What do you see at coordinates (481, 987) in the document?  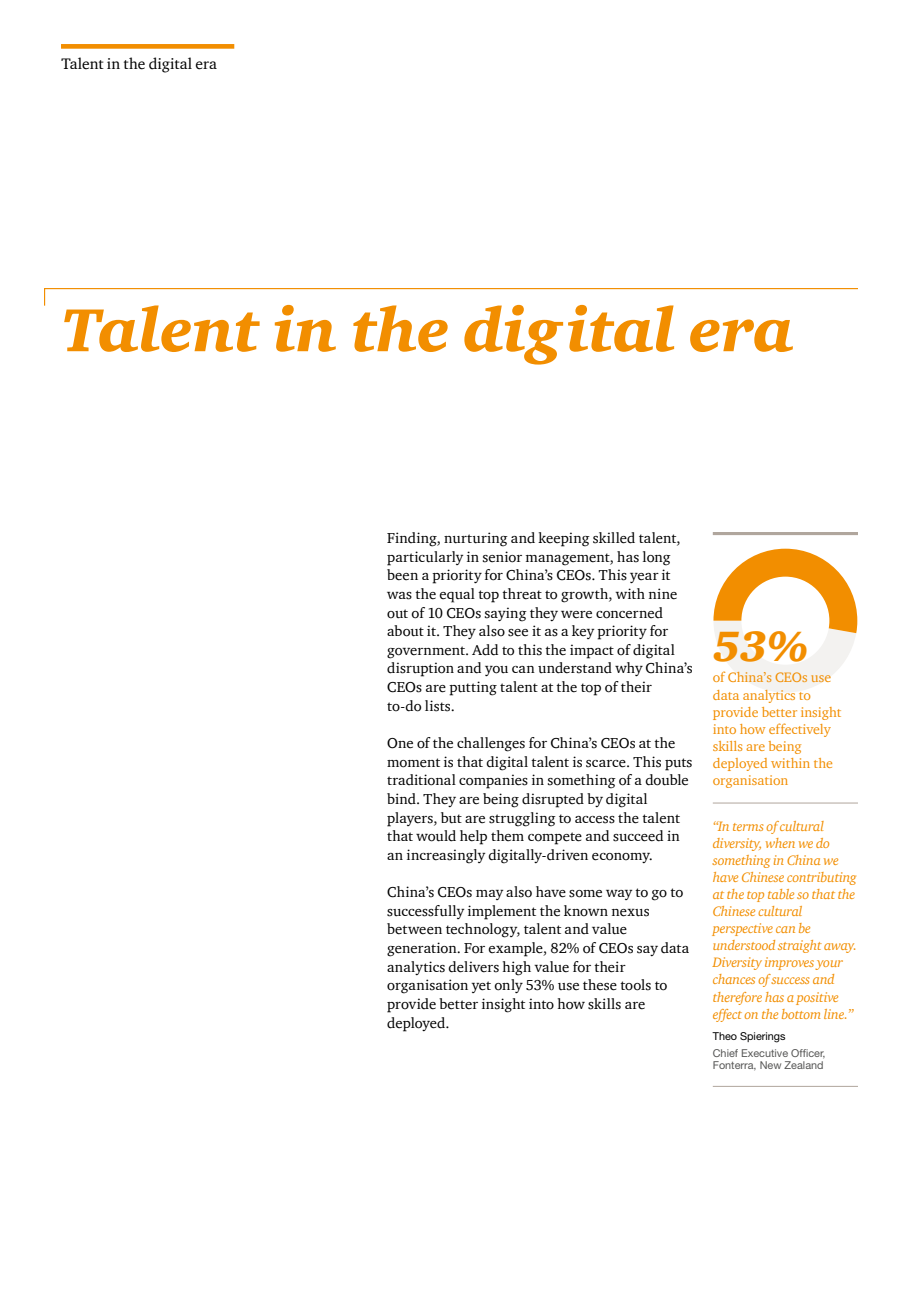 I see `yet` at bounding box center [481, 987].
